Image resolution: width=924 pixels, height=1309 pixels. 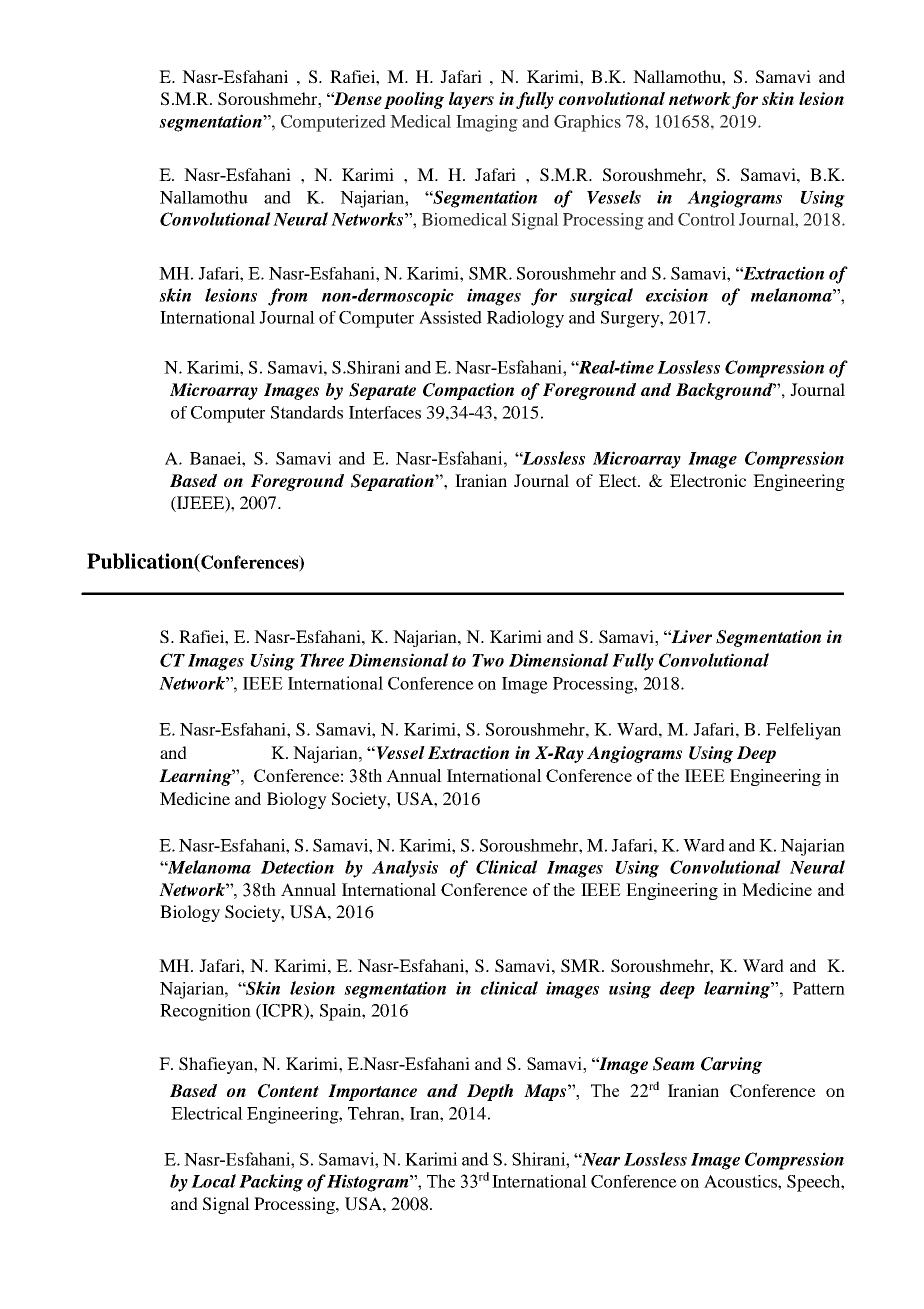 I want to click on Compaction, so click(x=468, y=391).
